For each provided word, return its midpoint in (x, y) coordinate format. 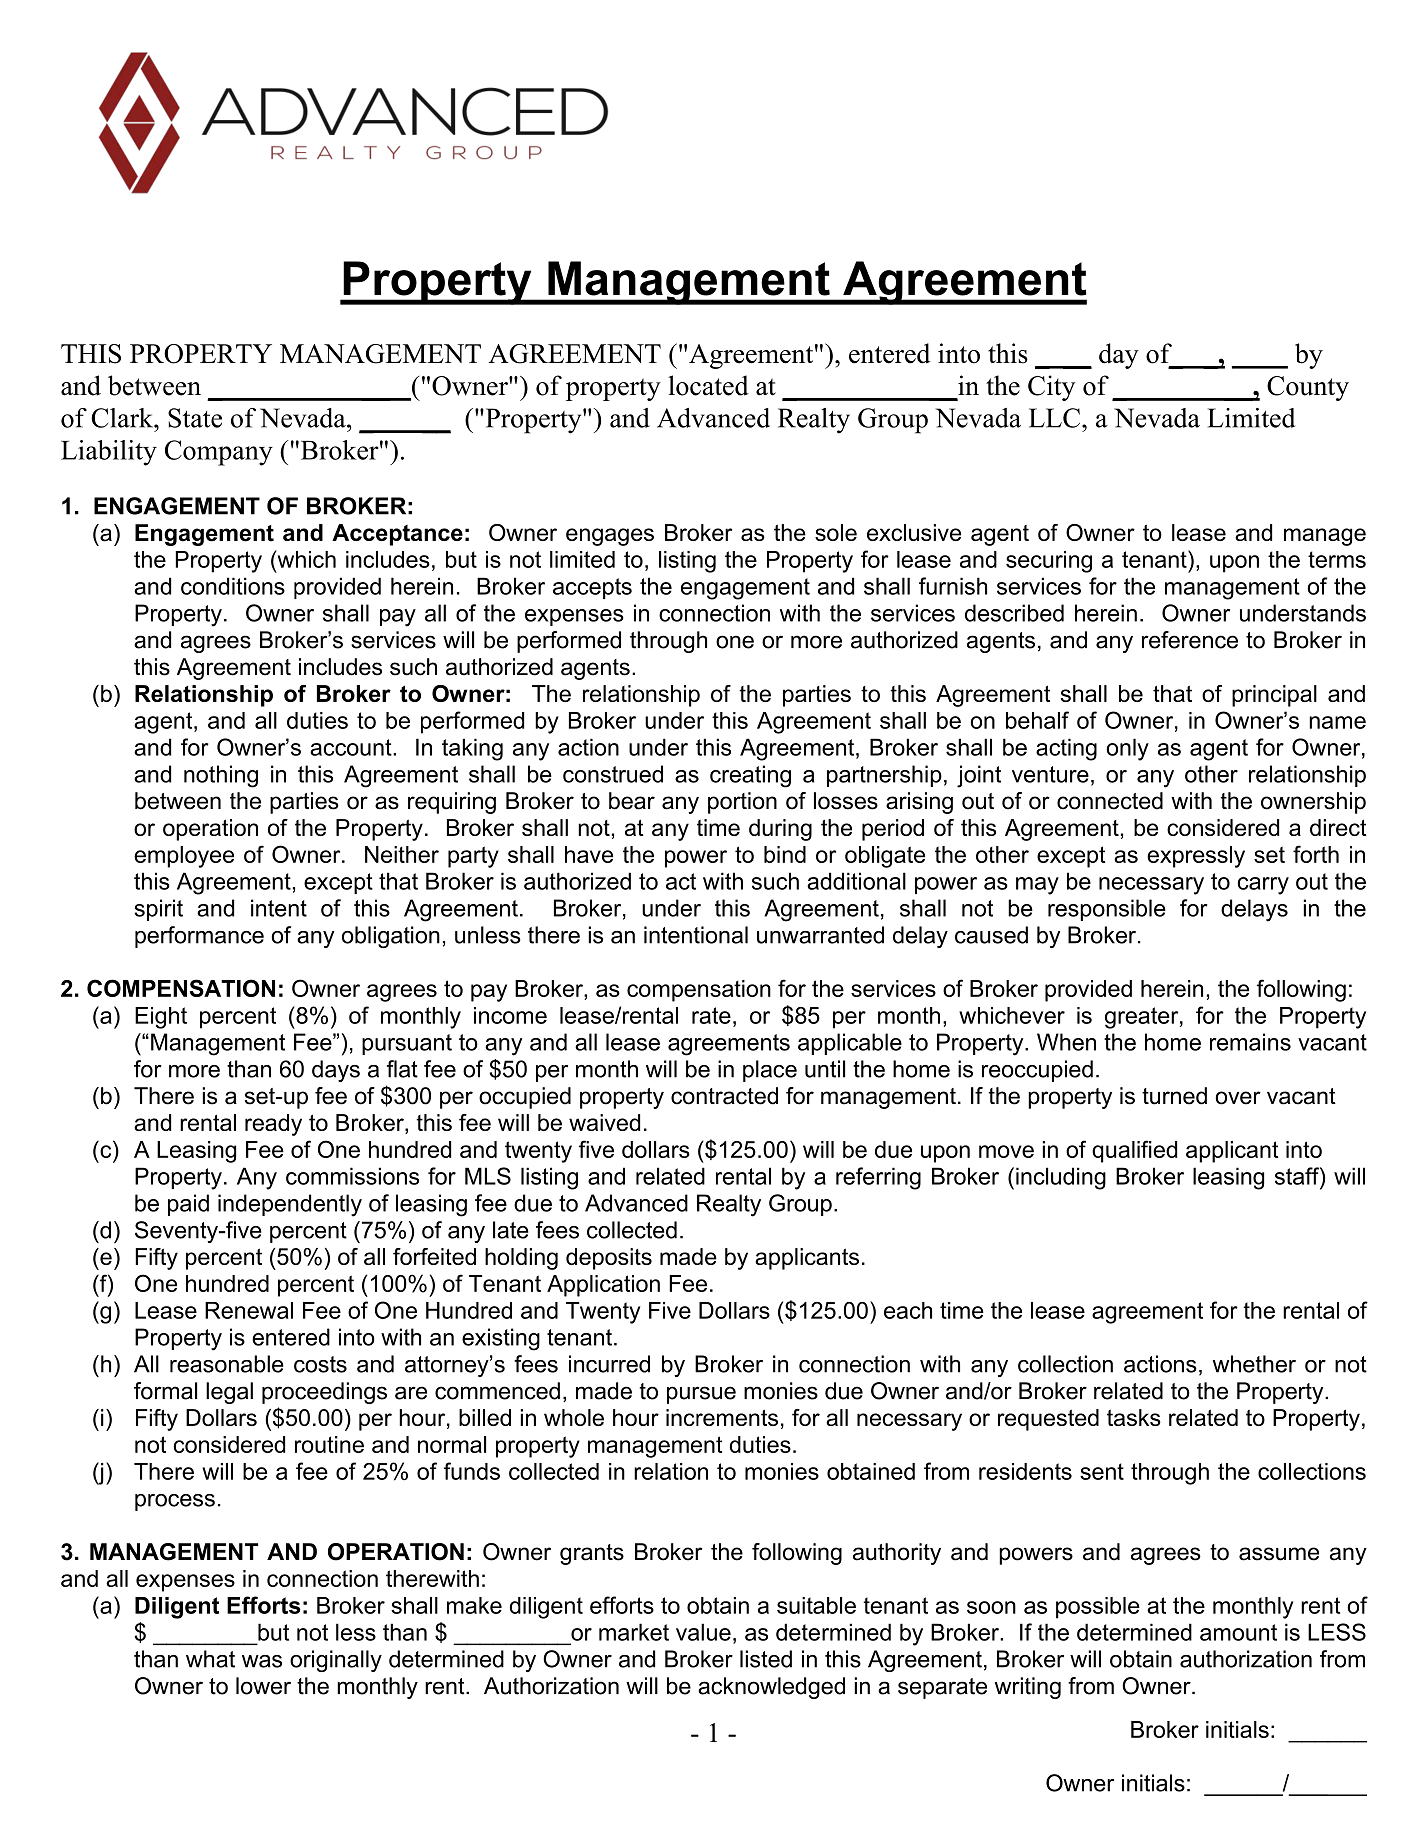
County (1308, 388)
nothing (221, 776)
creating (750, 776)
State (195, 418)
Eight (161, 1018)
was (262, 1661)
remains (1250, 1042)
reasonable (227, 1364)
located (708, 385)
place (770, 1071)
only (1127, 749)
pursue (701, 1395)
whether (1254, 1364)
